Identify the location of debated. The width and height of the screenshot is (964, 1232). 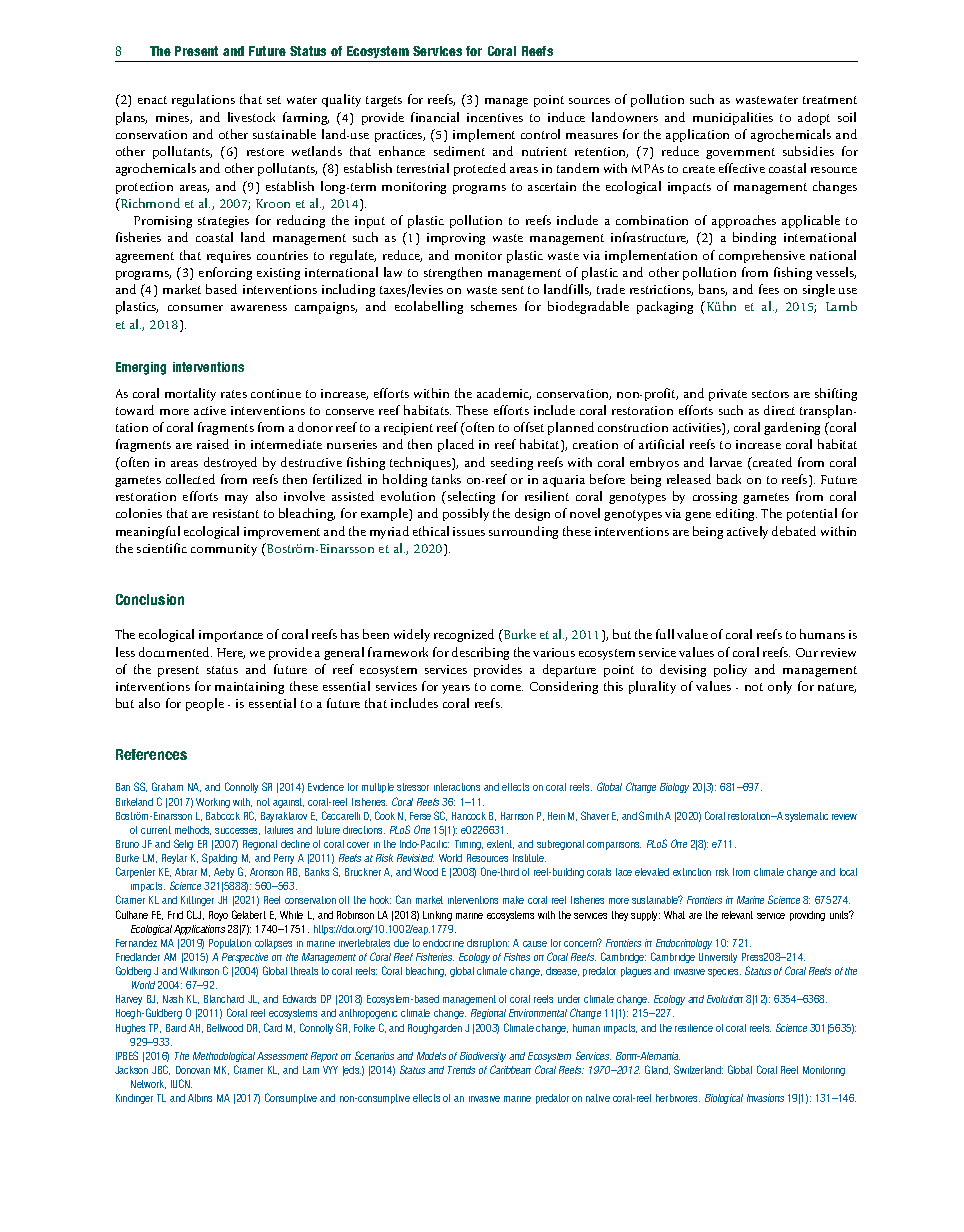
(794, 531).
